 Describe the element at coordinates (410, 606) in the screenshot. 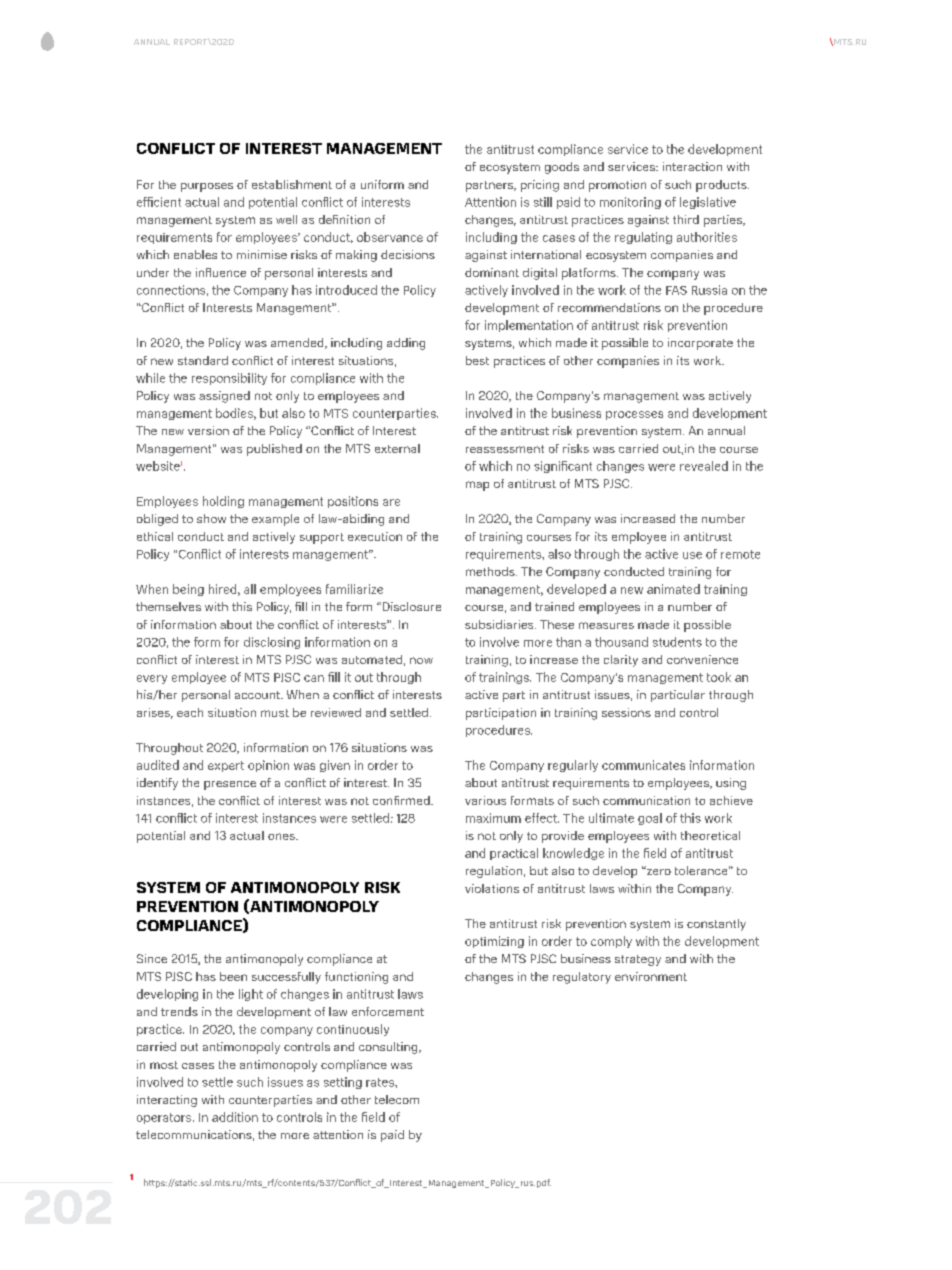

I see `Disclosure` at that location.
